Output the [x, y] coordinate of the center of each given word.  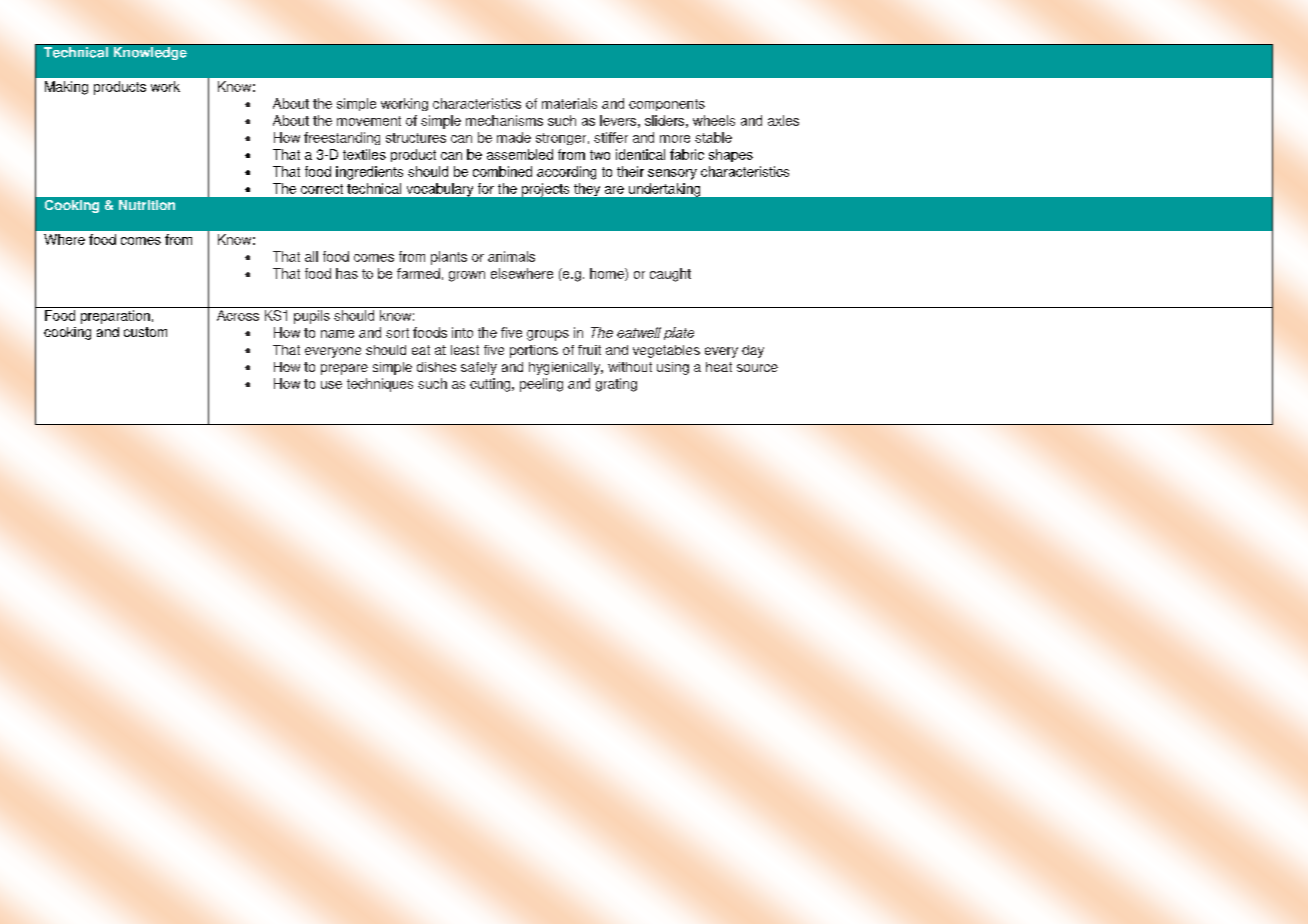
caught [670, 275]
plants [449, 258]
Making [66, 88]
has [347, 273]
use [331, 385]
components [667, 105]
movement [369, 121]
